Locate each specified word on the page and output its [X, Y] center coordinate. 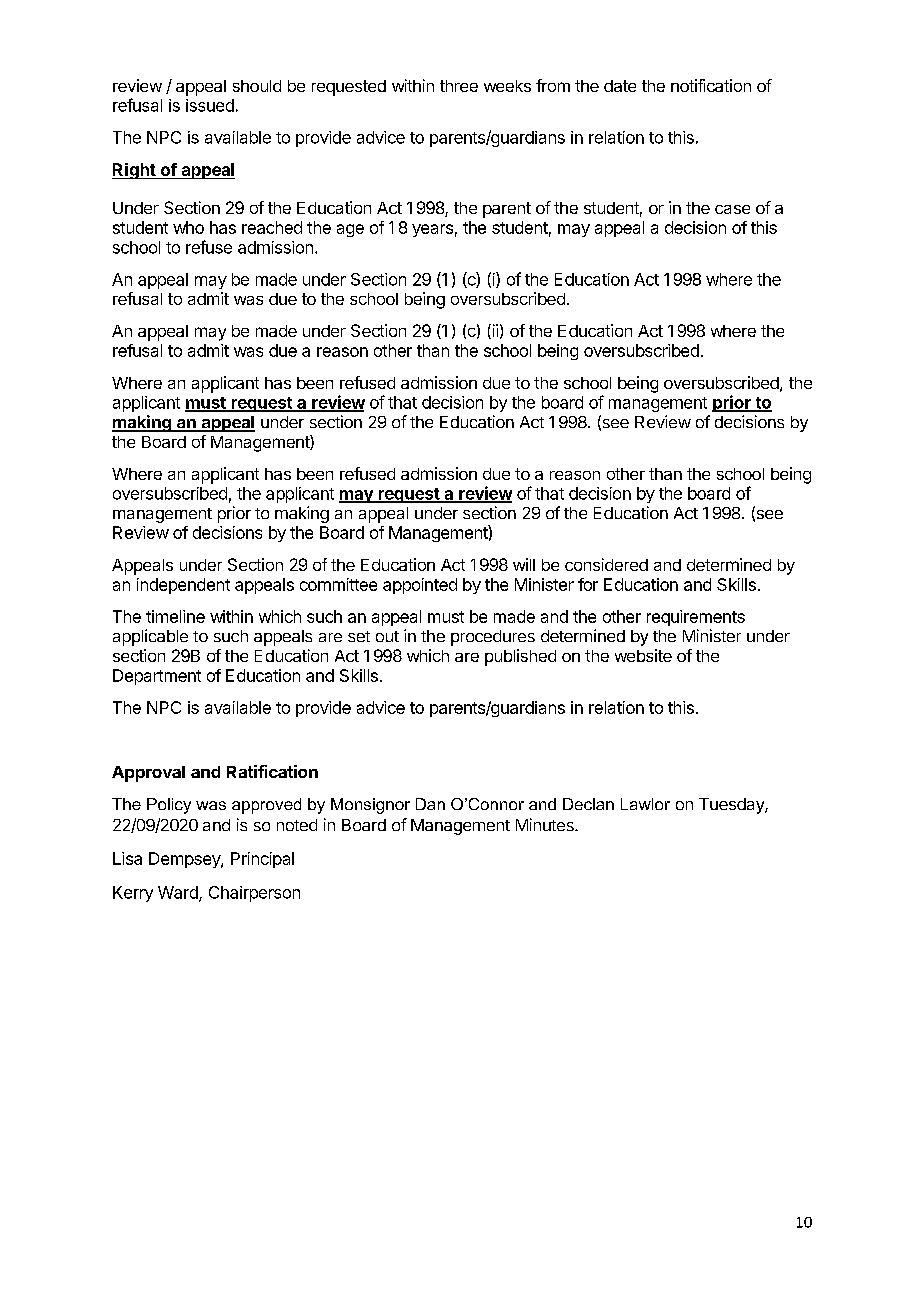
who [188, 227]
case [732, 209]
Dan [430, 804]
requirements [696, 618]
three [459, 86]
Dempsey [185, 860]
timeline [175, 616]
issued [210, 105]
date [620, 86]
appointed [420, 586]
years [432, 230]
